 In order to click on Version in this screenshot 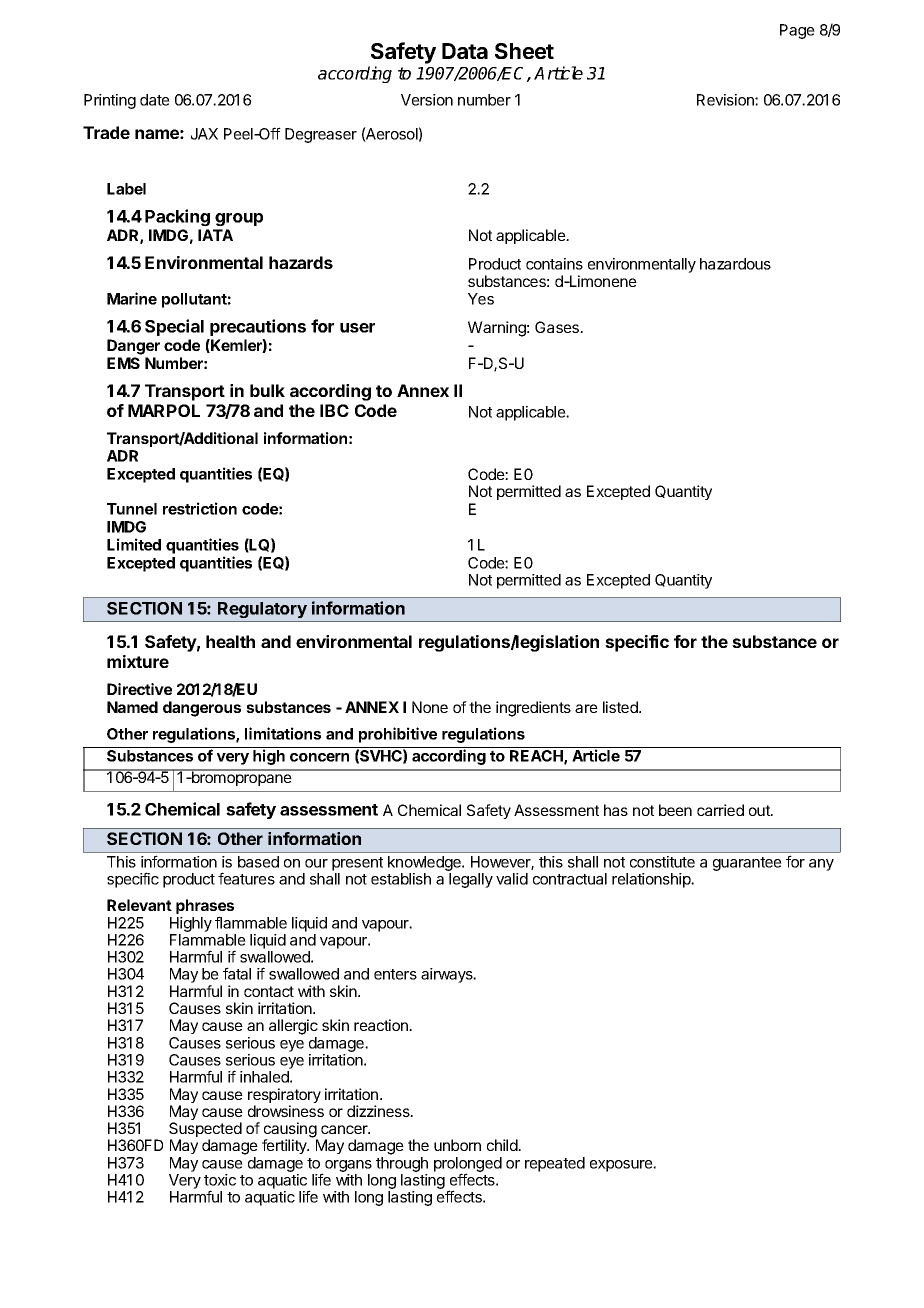, I will do `click(427, 100)`.
